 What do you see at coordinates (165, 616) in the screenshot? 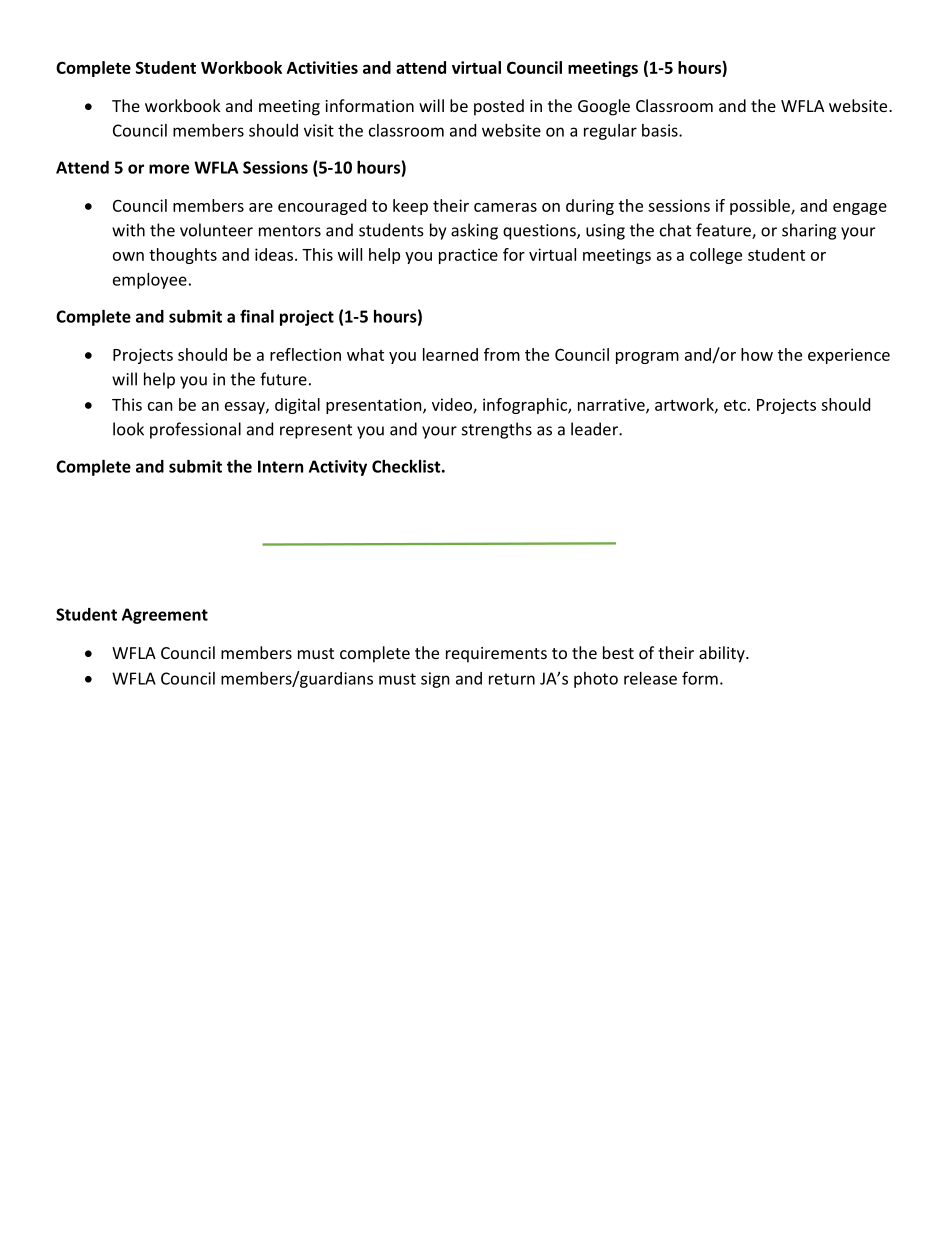
I see `Agreement` at bounding box center [165, 616].
